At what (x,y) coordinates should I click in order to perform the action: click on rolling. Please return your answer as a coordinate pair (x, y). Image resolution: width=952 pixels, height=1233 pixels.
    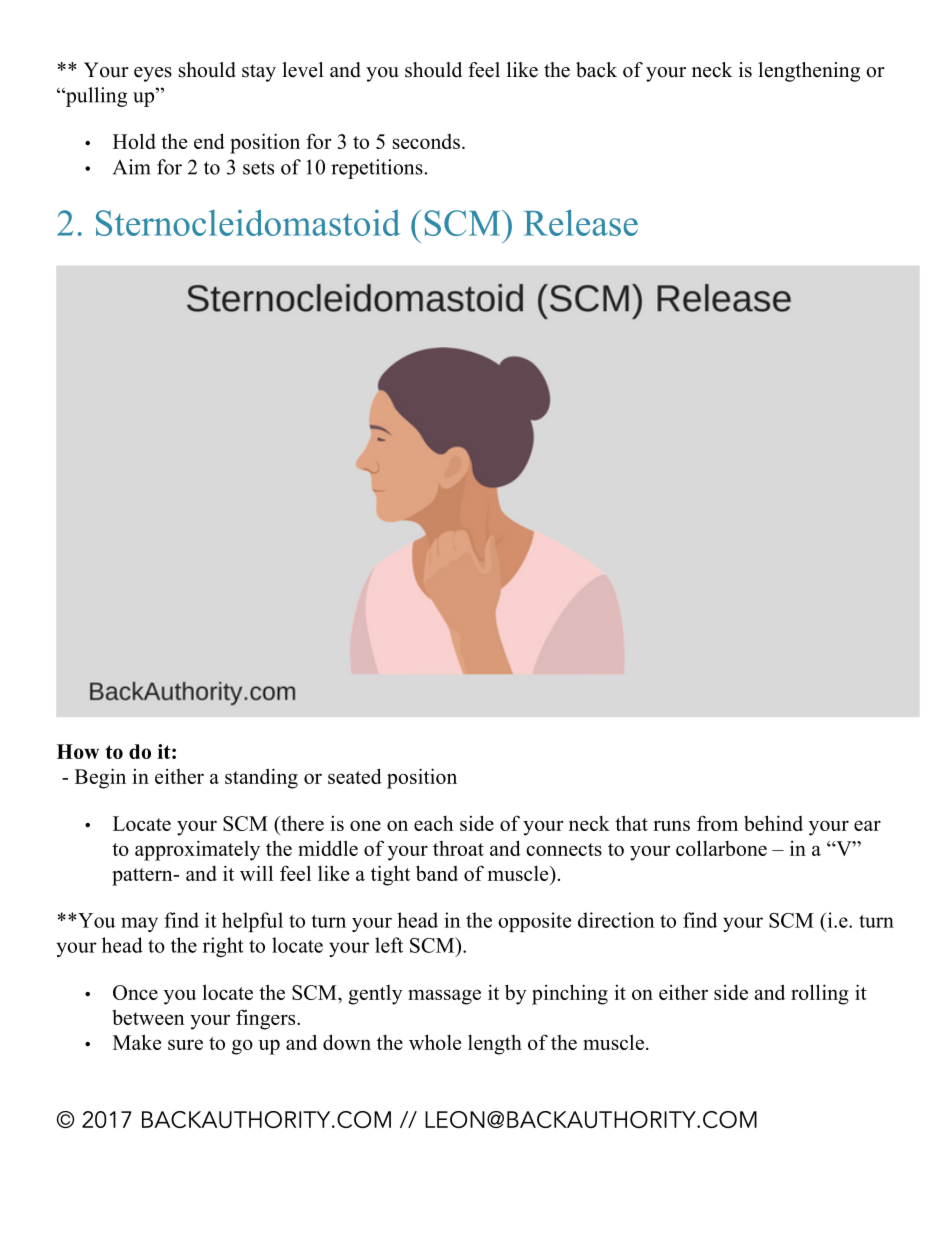
    Looking at the image, I should click on (820, 994).
